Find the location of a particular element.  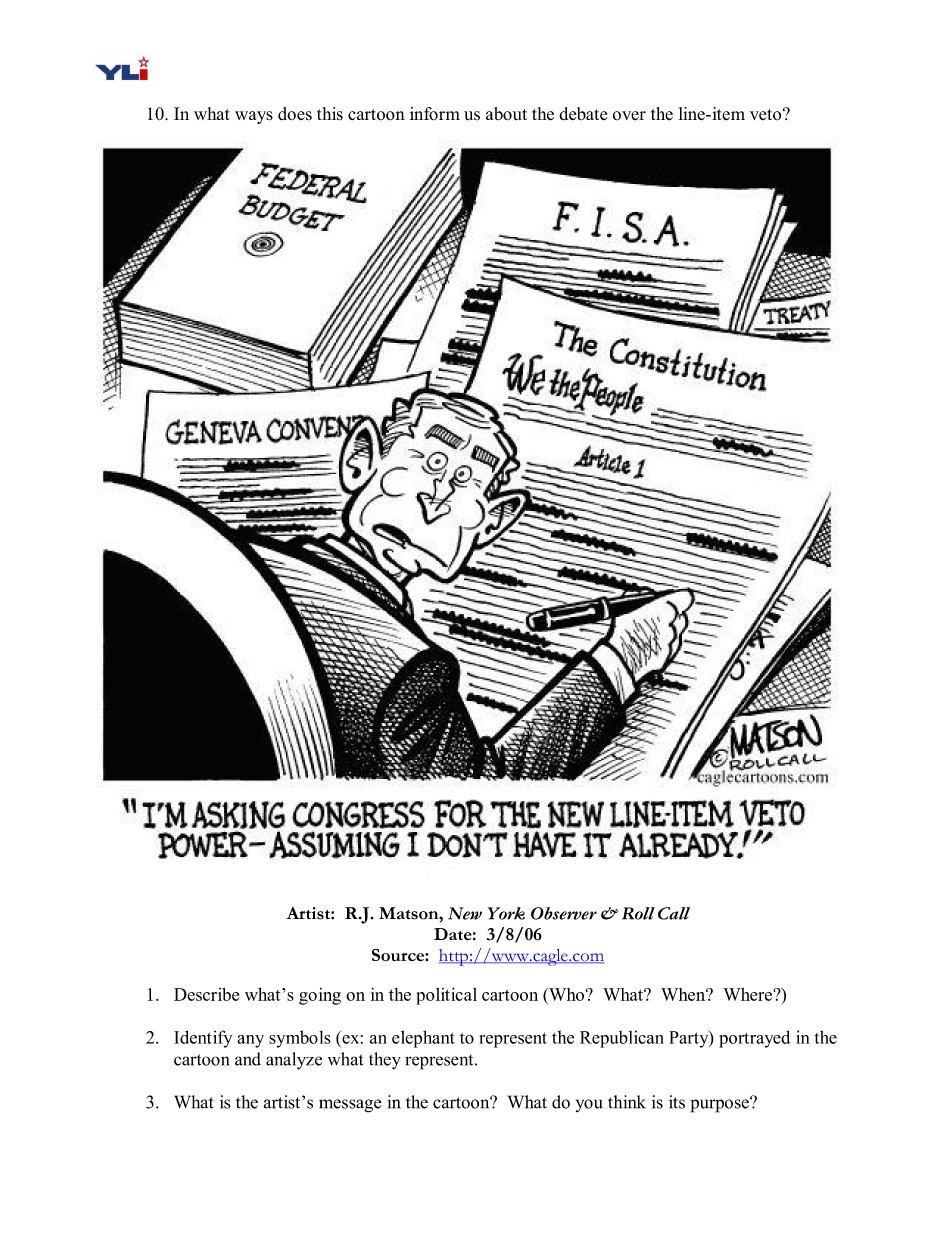

New is located at coordinates (465, 913).
